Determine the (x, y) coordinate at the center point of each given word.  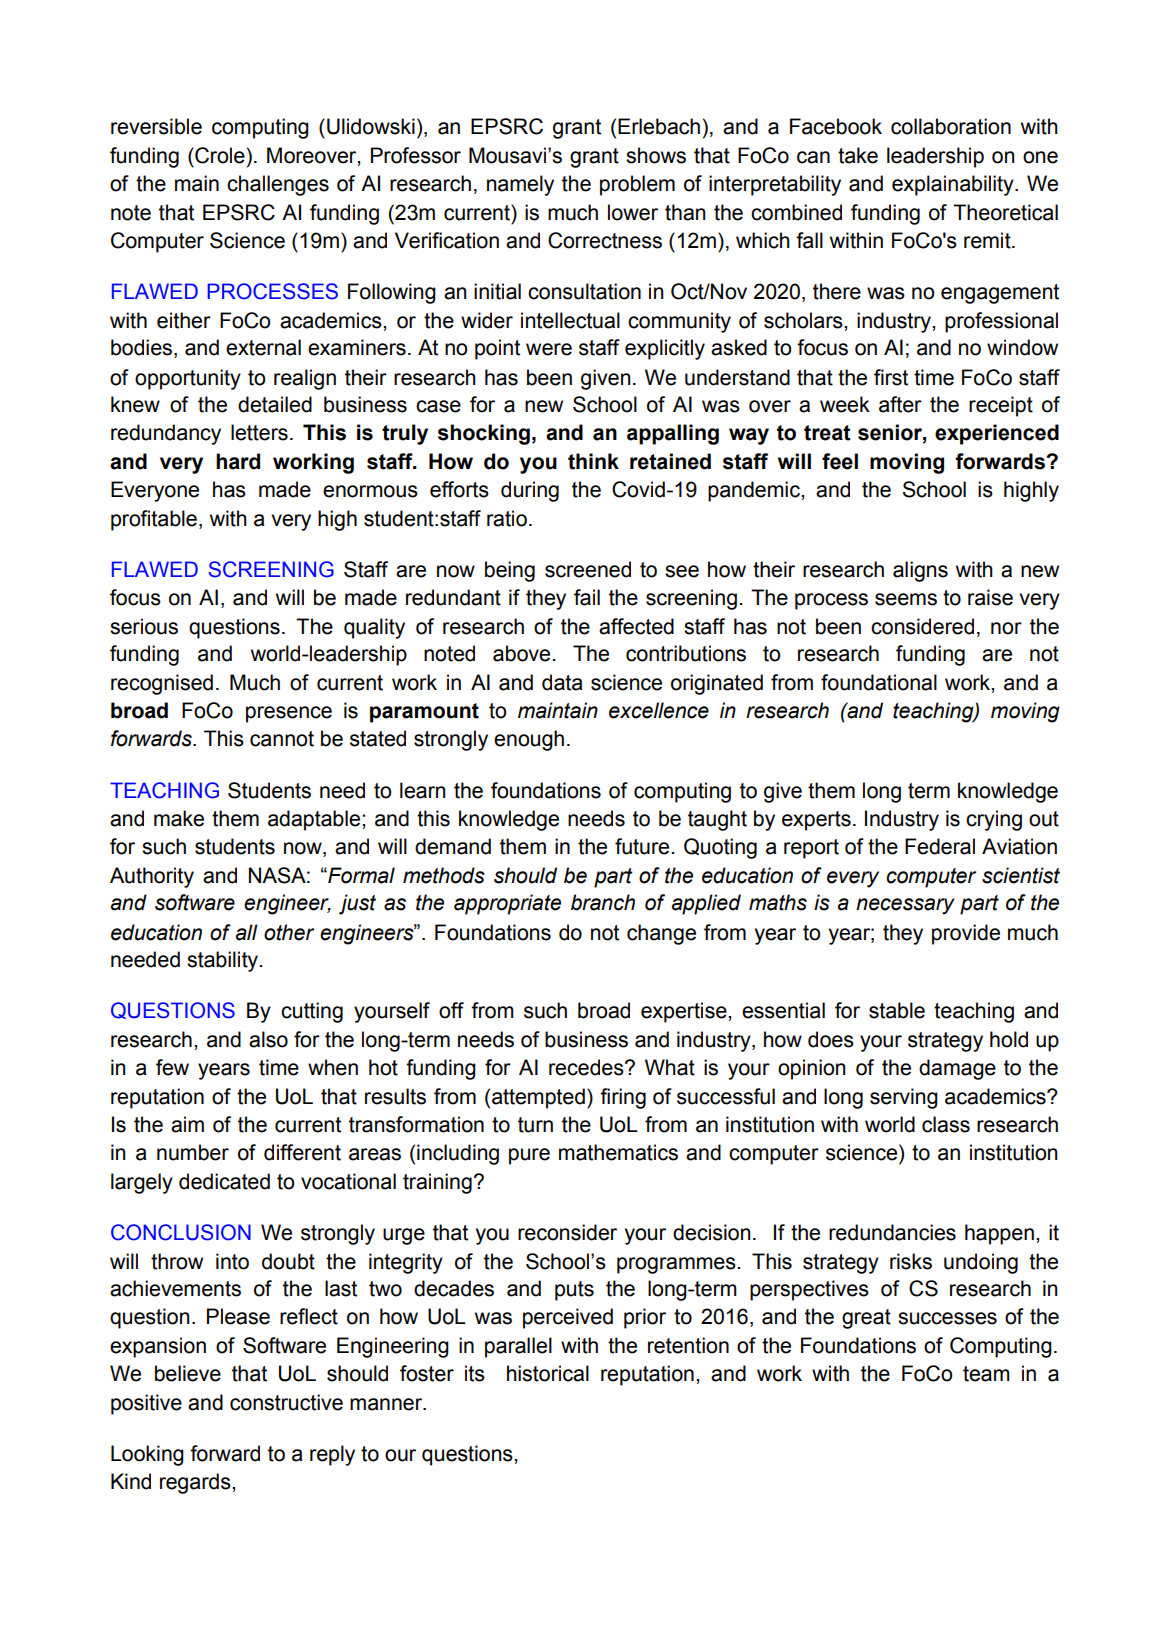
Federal (940, 846)
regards (196, 1483)
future (642, 846)
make (179, 818)
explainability (954, 185)
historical (548, 1373)
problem (637, 185)
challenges (278, 185)
